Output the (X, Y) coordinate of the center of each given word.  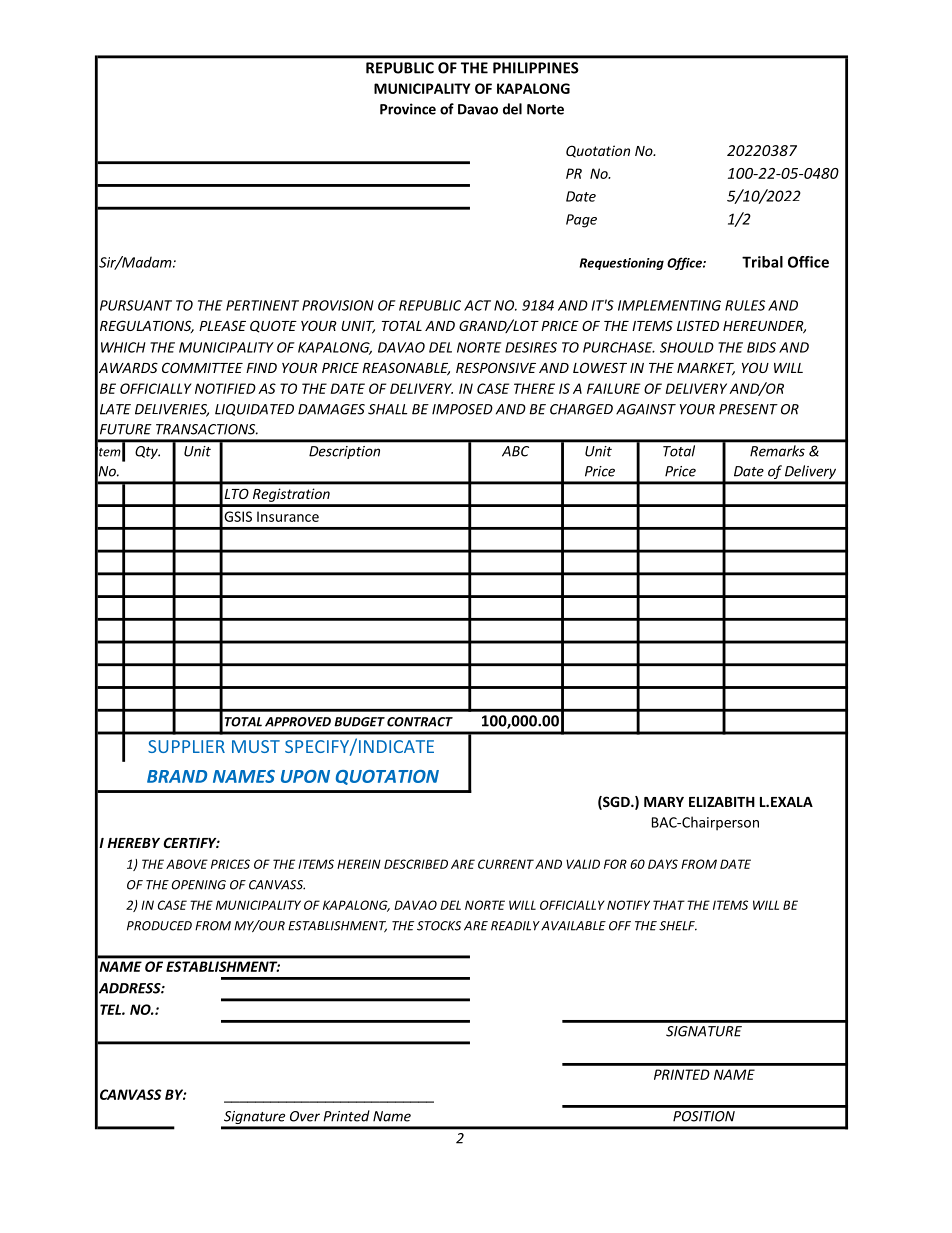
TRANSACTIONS (207, 429)
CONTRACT (420, 722)
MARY (664, 802)
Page (581, 221)
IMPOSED (462, 409)
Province (408, 109)
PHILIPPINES (536, 68)
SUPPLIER (186, 746)
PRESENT (748, 409)
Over (305, 1116)
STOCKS (439, 926)
